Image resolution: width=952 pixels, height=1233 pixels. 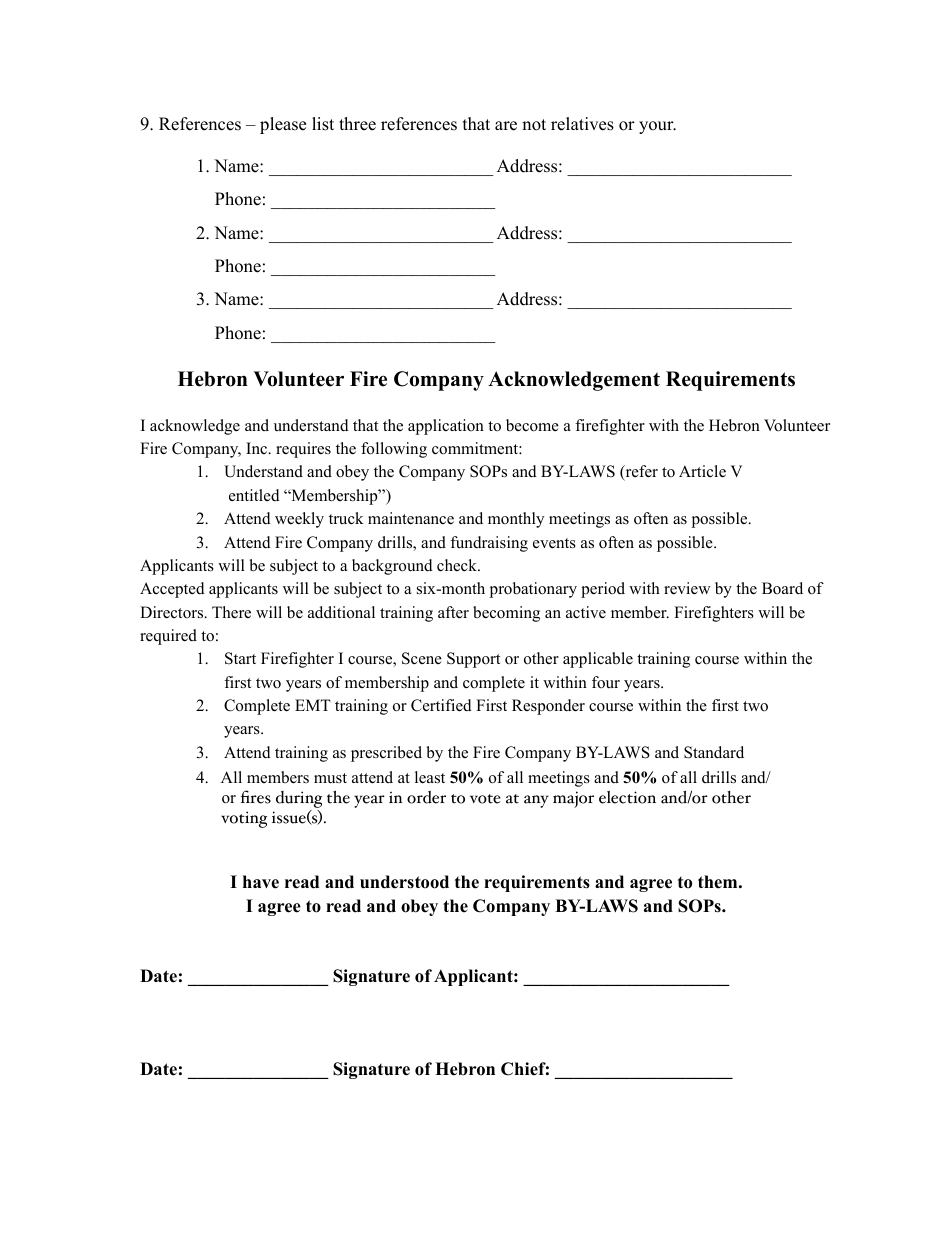 What do you see at coordinates (404, 882) in the document?
I see `understood` at bounding box center [404, 882].
